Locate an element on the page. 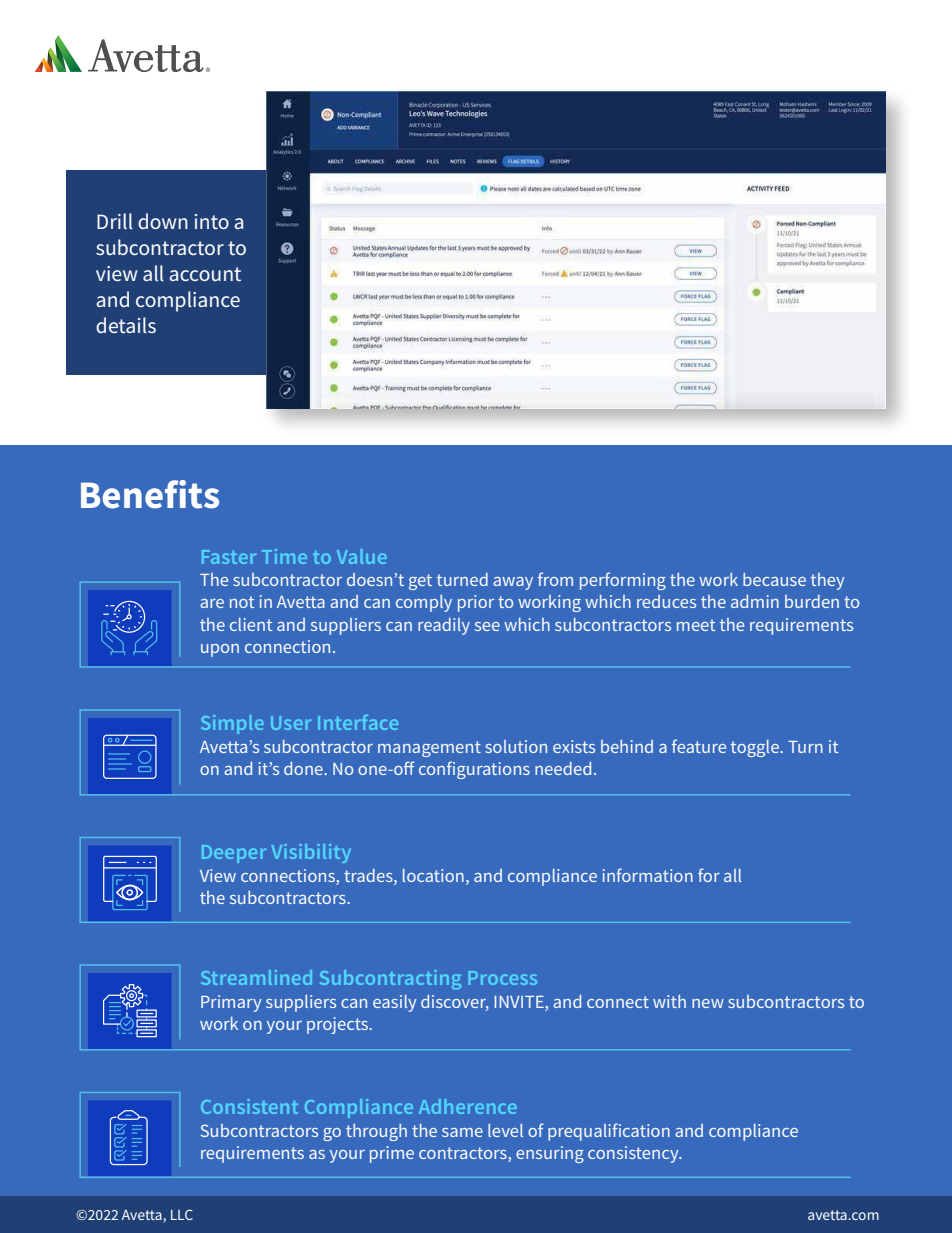 This document has height=1233, width=952. Benefits is located at coordinates (150, 494).
